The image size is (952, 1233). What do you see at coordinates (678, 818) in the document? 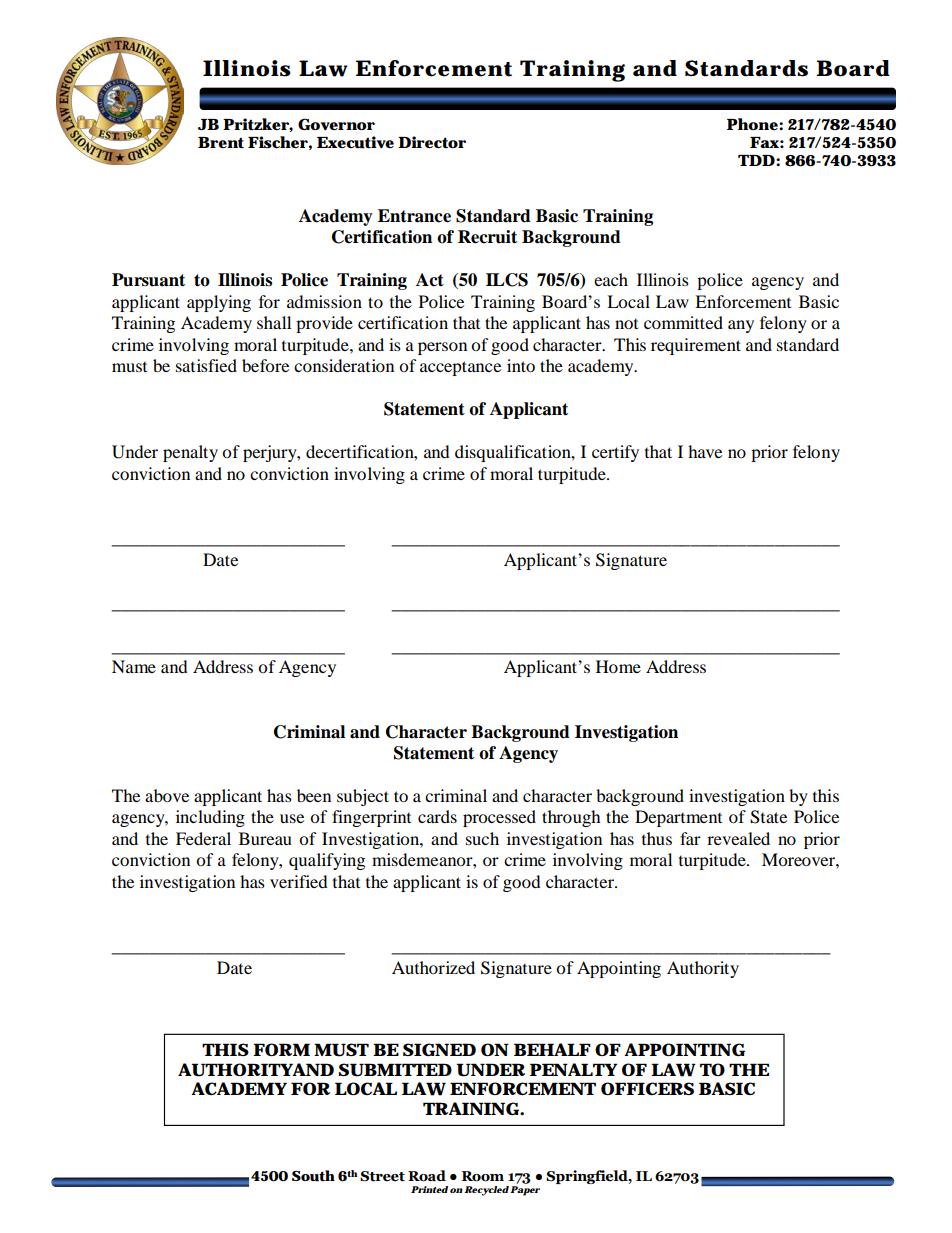
I see `Department` at bounding box center [678, 818].
